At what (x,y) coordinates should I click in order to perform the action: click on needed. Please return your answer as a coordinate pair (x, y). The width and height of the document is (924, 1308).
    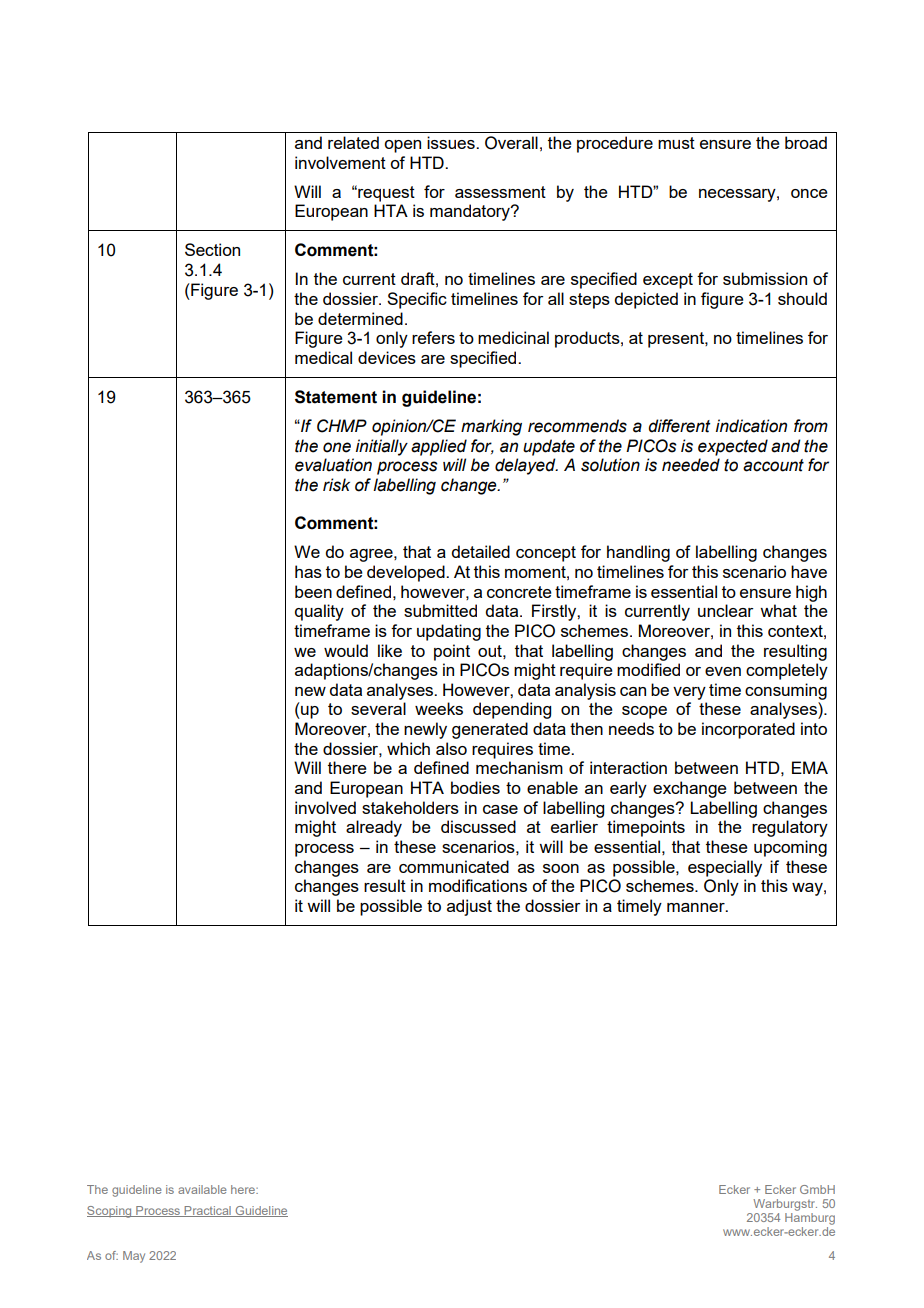
    Looking at the image, I should click on (691, 465).
